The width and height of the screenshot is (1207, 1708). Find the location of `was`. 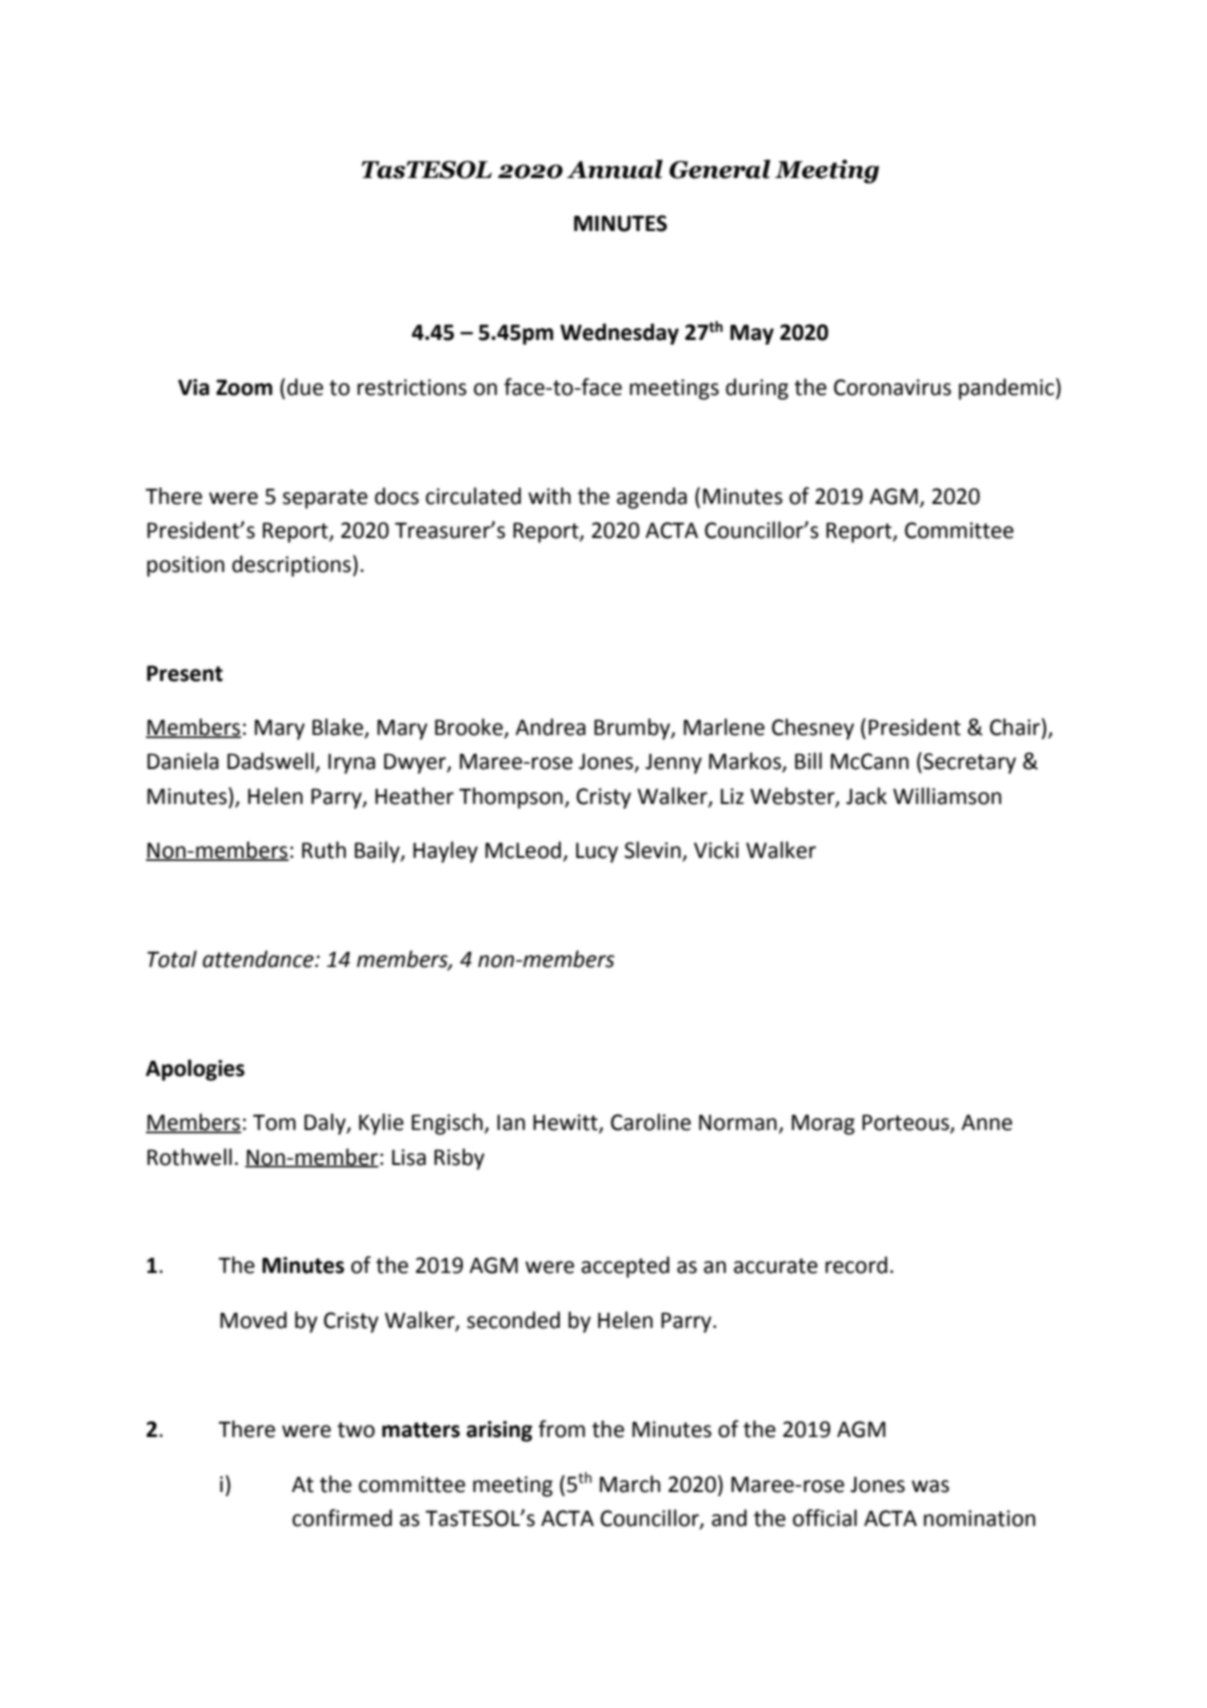

was is located at coordinates (930, 1486).
